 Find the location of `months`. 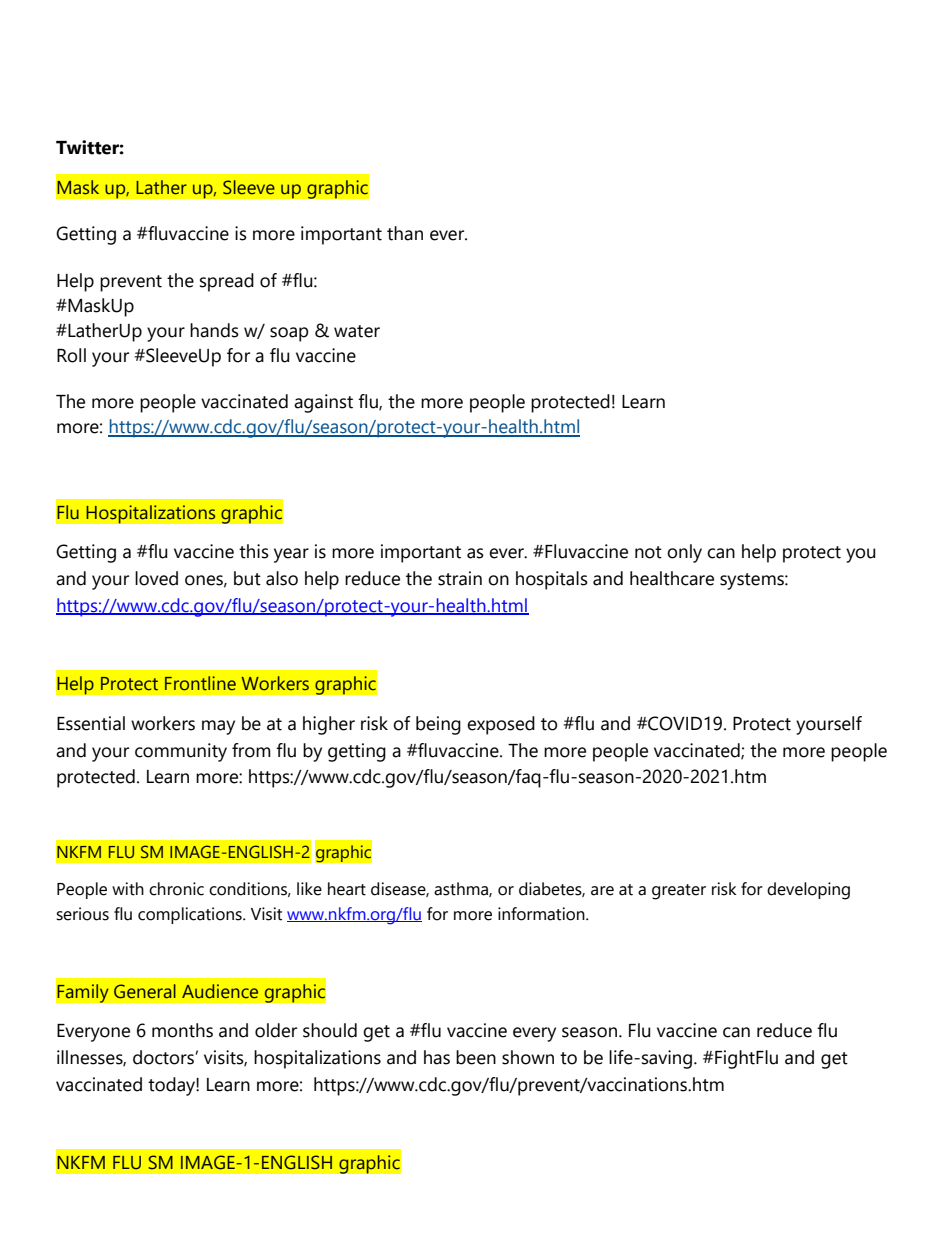

months is located at coordinates (182, 1030).
